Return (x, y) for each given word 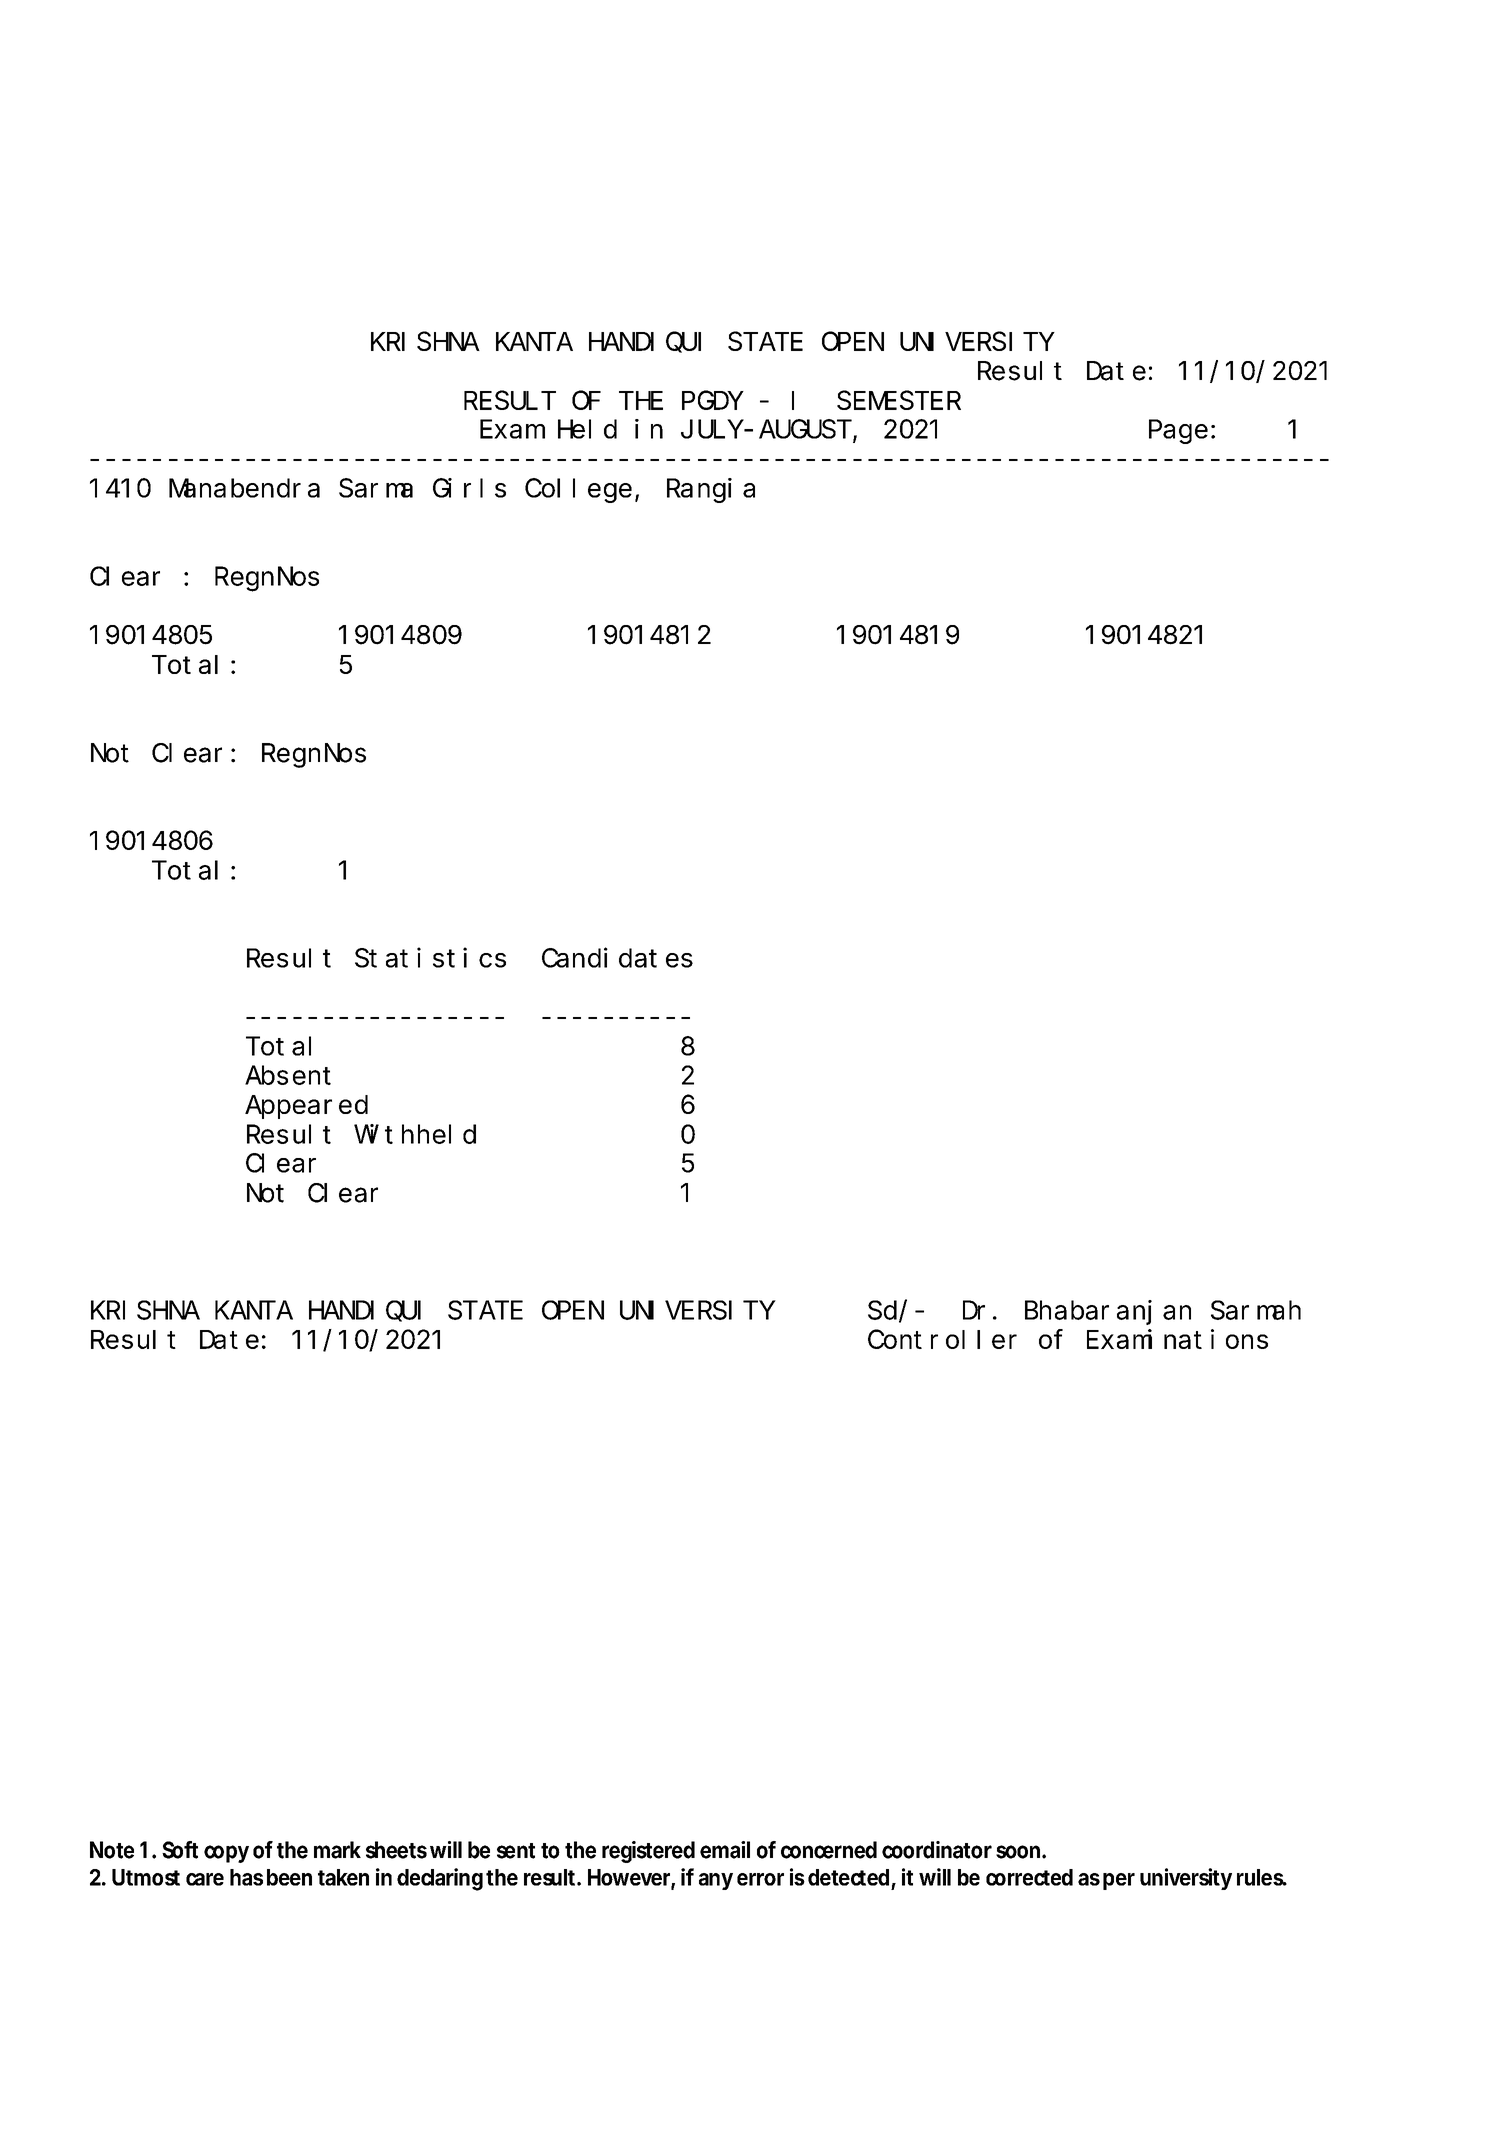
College (578, 491)
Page (1178, 432)
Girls (469, 488)
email (725, 1850)
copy (226, 1854)
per (1119, 1881)
